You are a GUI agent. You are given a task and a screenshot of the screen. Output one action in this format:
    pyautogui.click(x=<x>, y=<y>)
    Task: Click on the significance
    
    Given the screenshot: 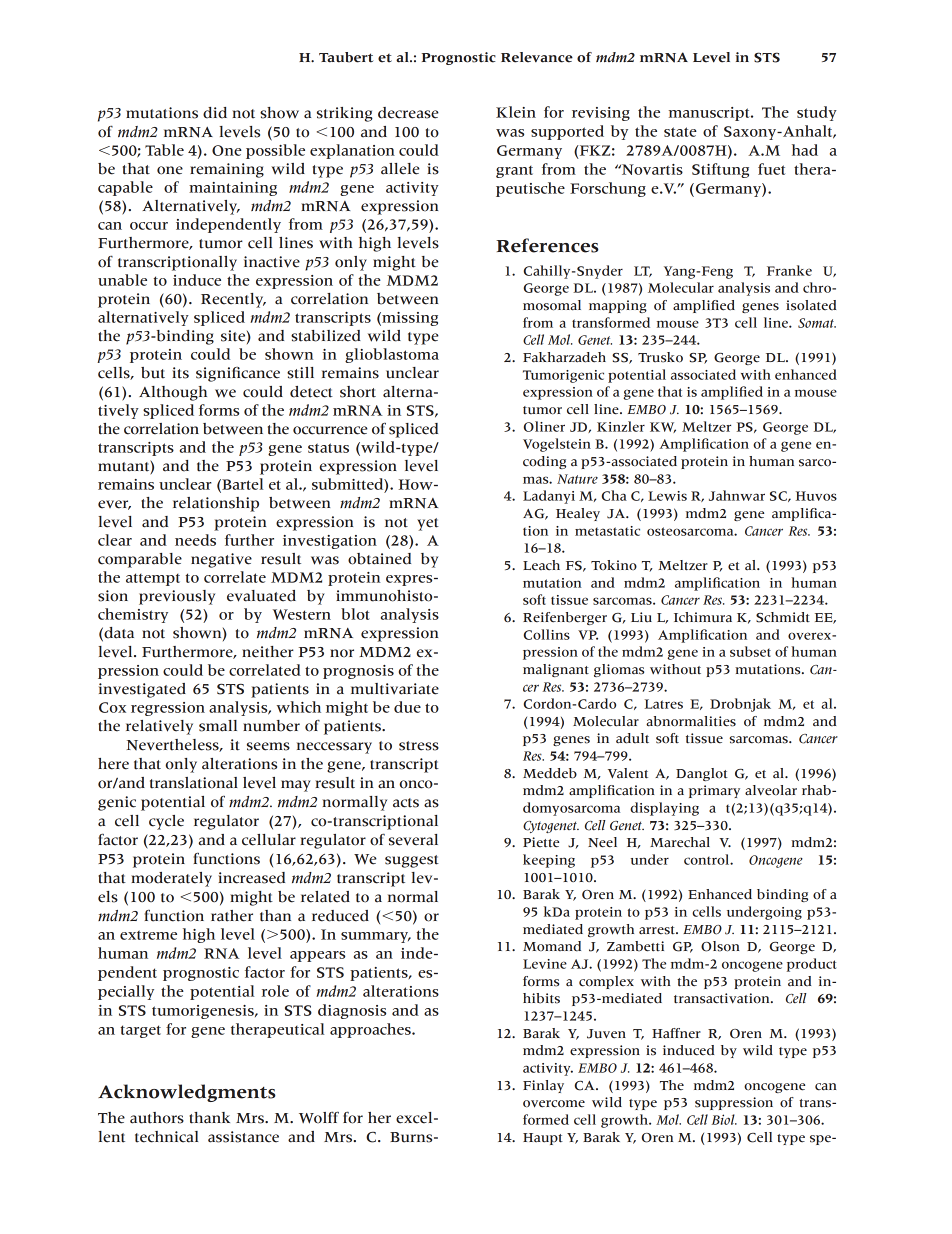 What is the action you would take?
    pyautogui.click(x=238, y=374)
